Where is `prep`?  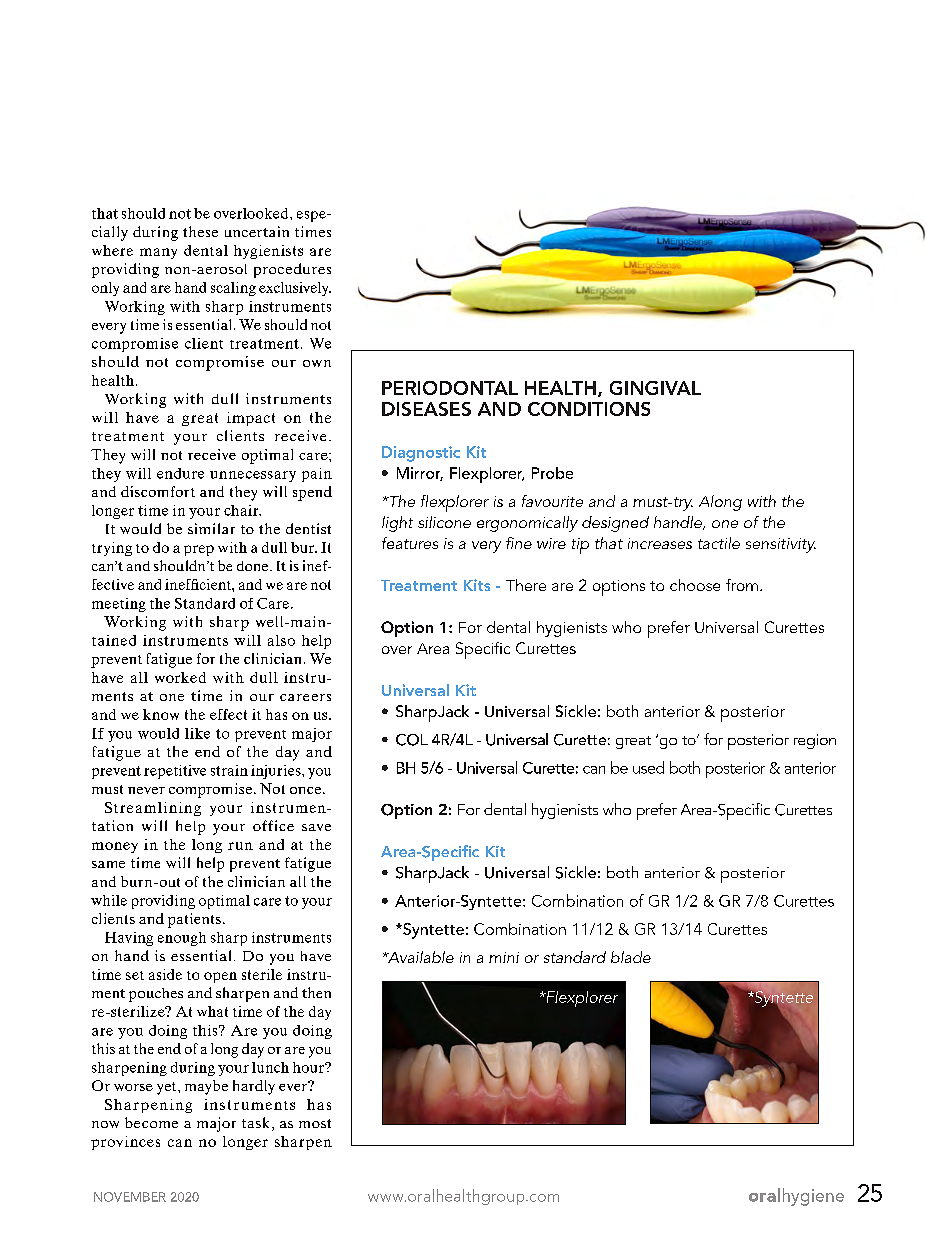
prep is located at coordinates (199, 550).
